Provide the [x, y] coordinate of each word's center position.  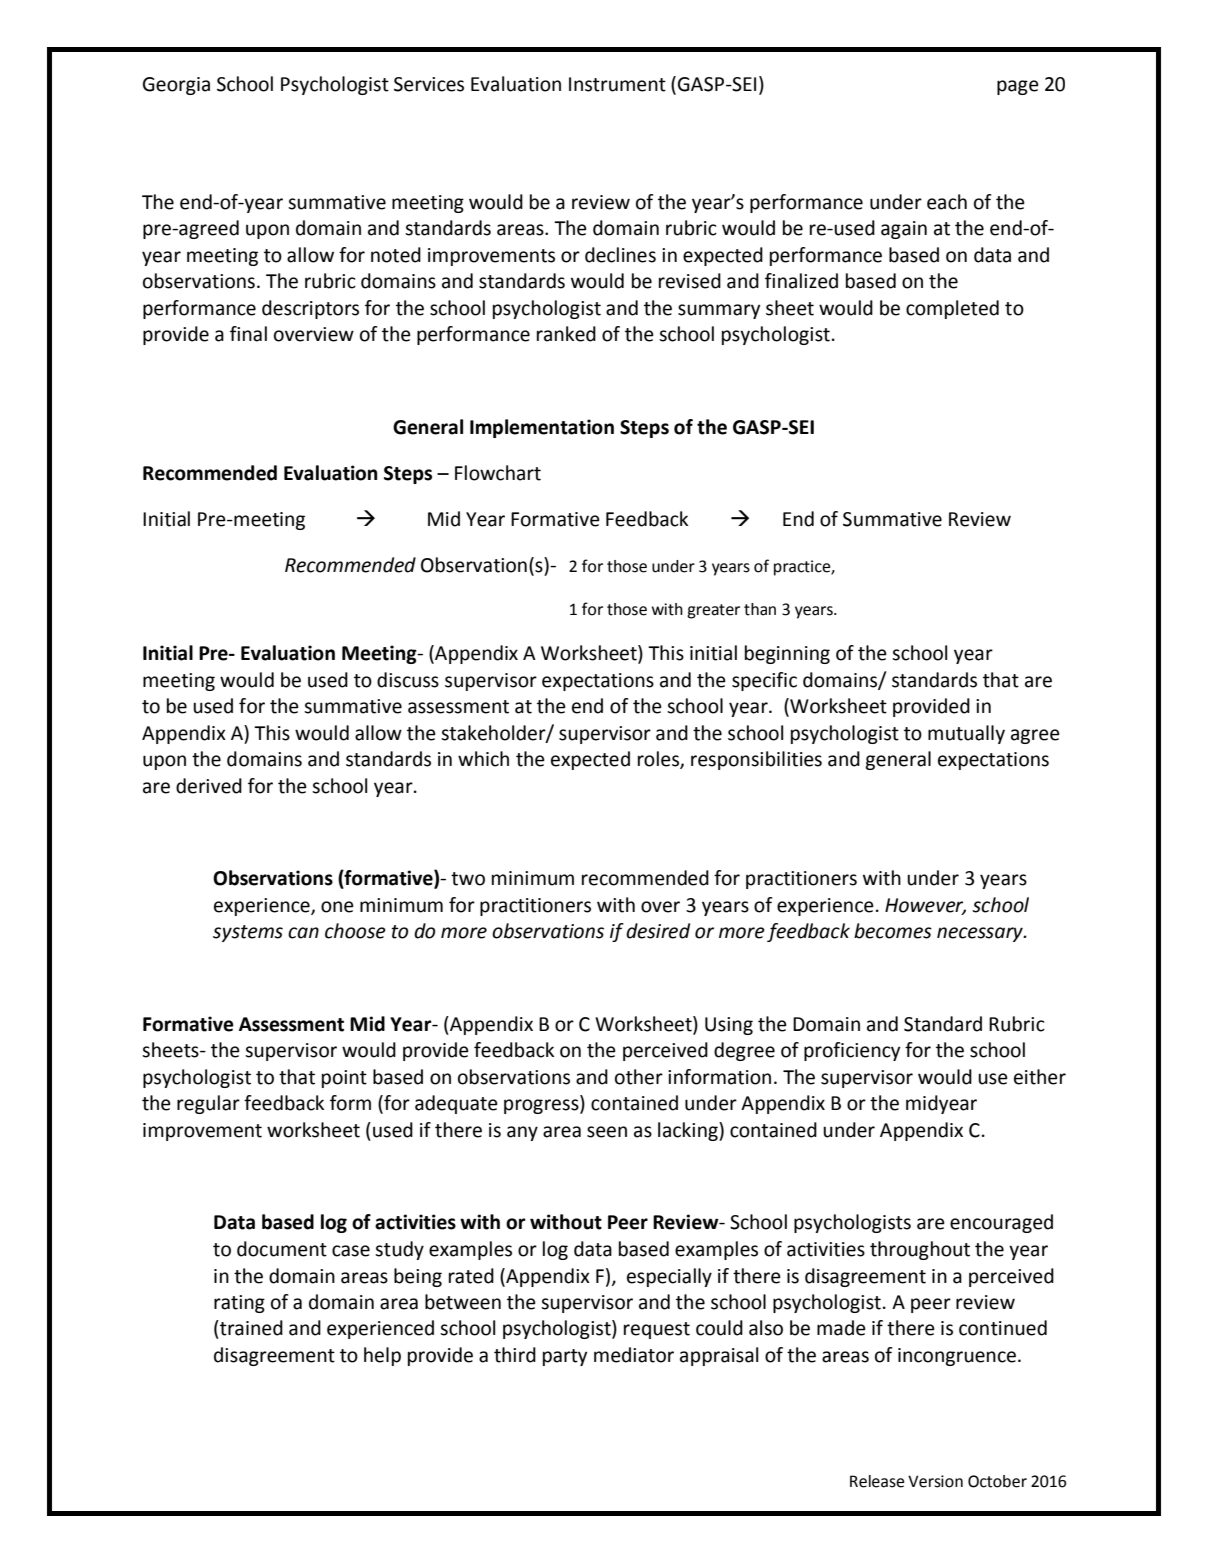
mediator [634, 1355]
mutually [966, 734]
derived [209, 786]
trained [250, 1328]
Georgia [176, 86]
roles [659, 760]
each [947, 202]
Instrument [617, 84]
